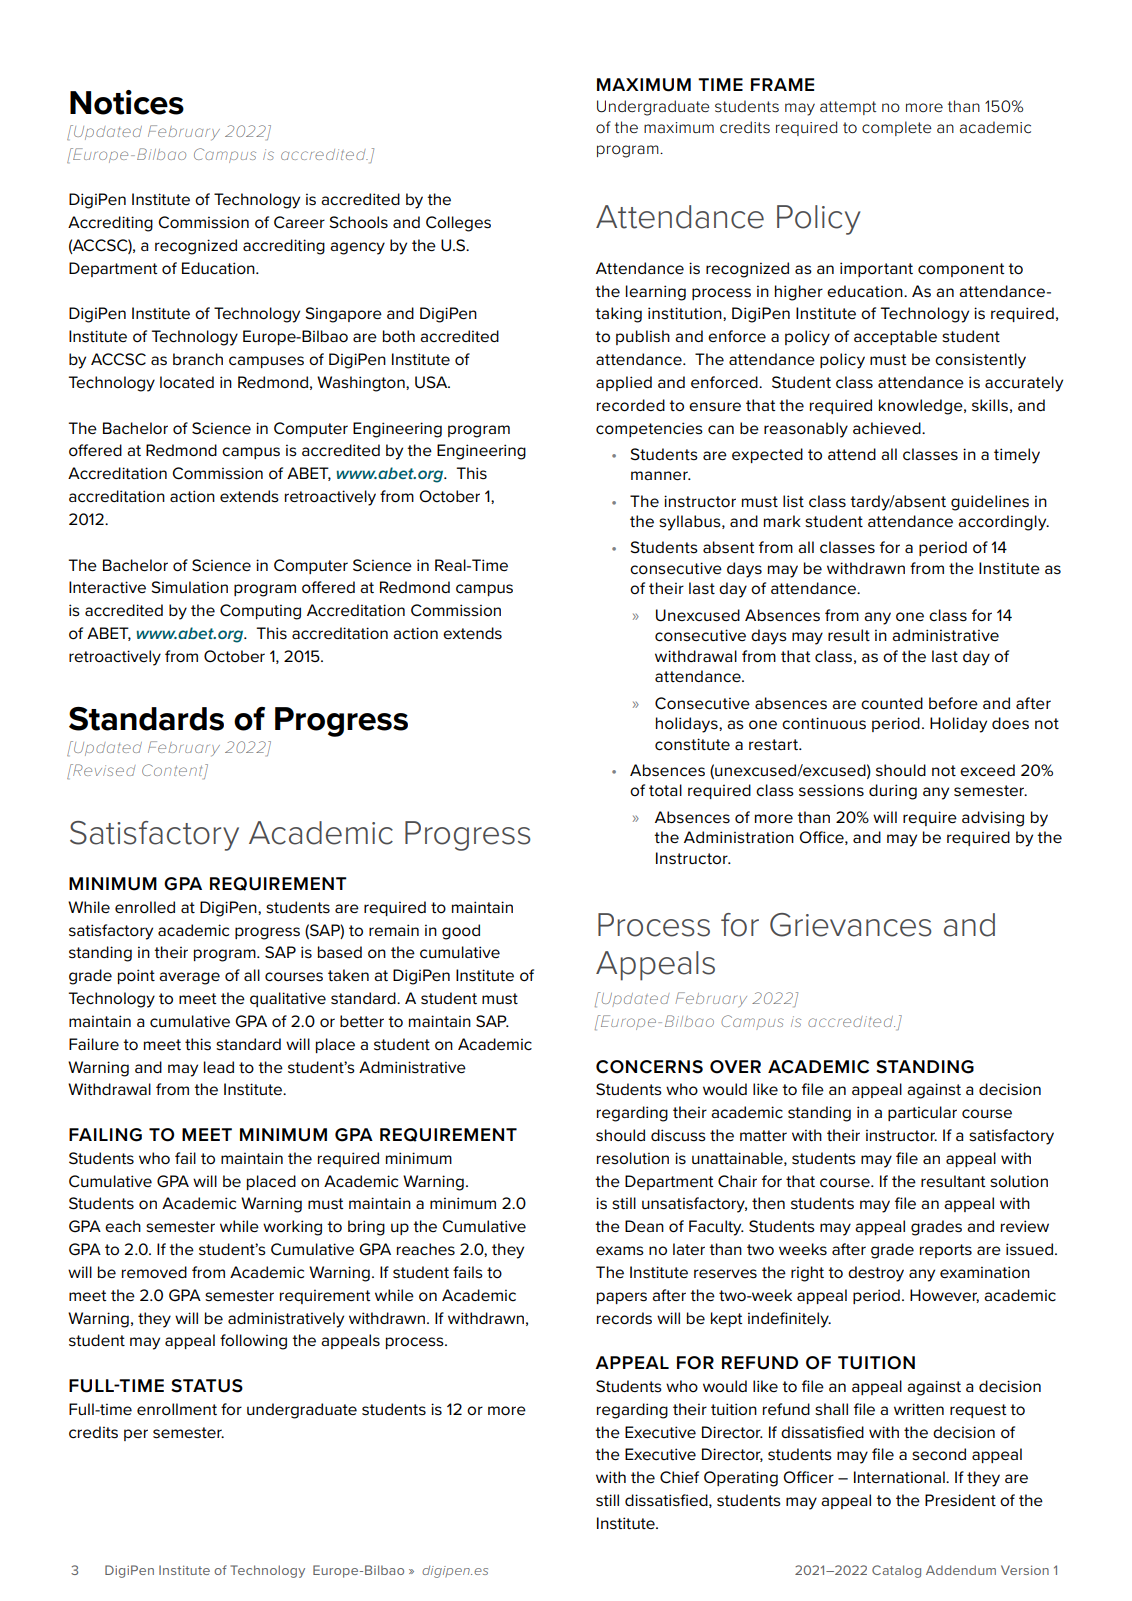 This screenshot has width=1132, height=1601. What do you see at coordinates (897, 128) in the screenshot?
I see `complete` at bounding box center [897, 128].
